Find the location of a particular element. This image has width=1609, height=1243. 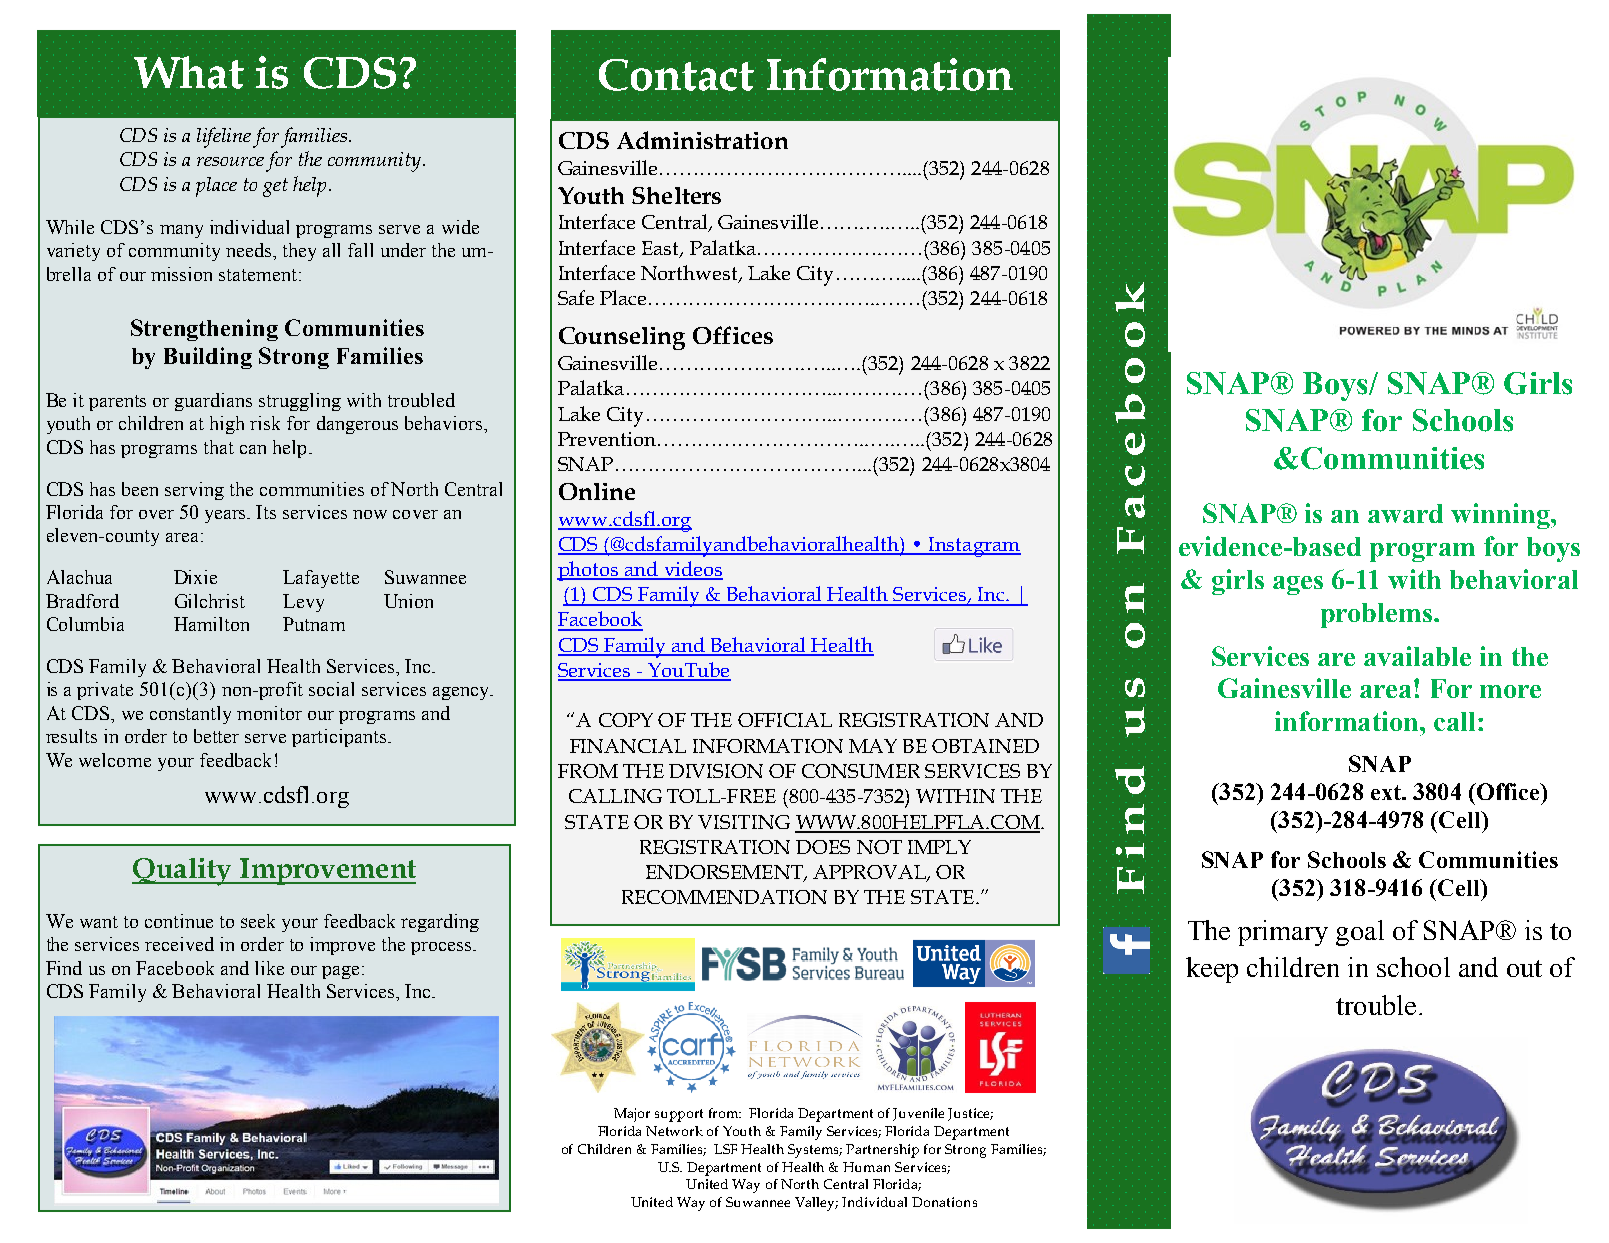

Systems is located at coordinates (815, 1151).
